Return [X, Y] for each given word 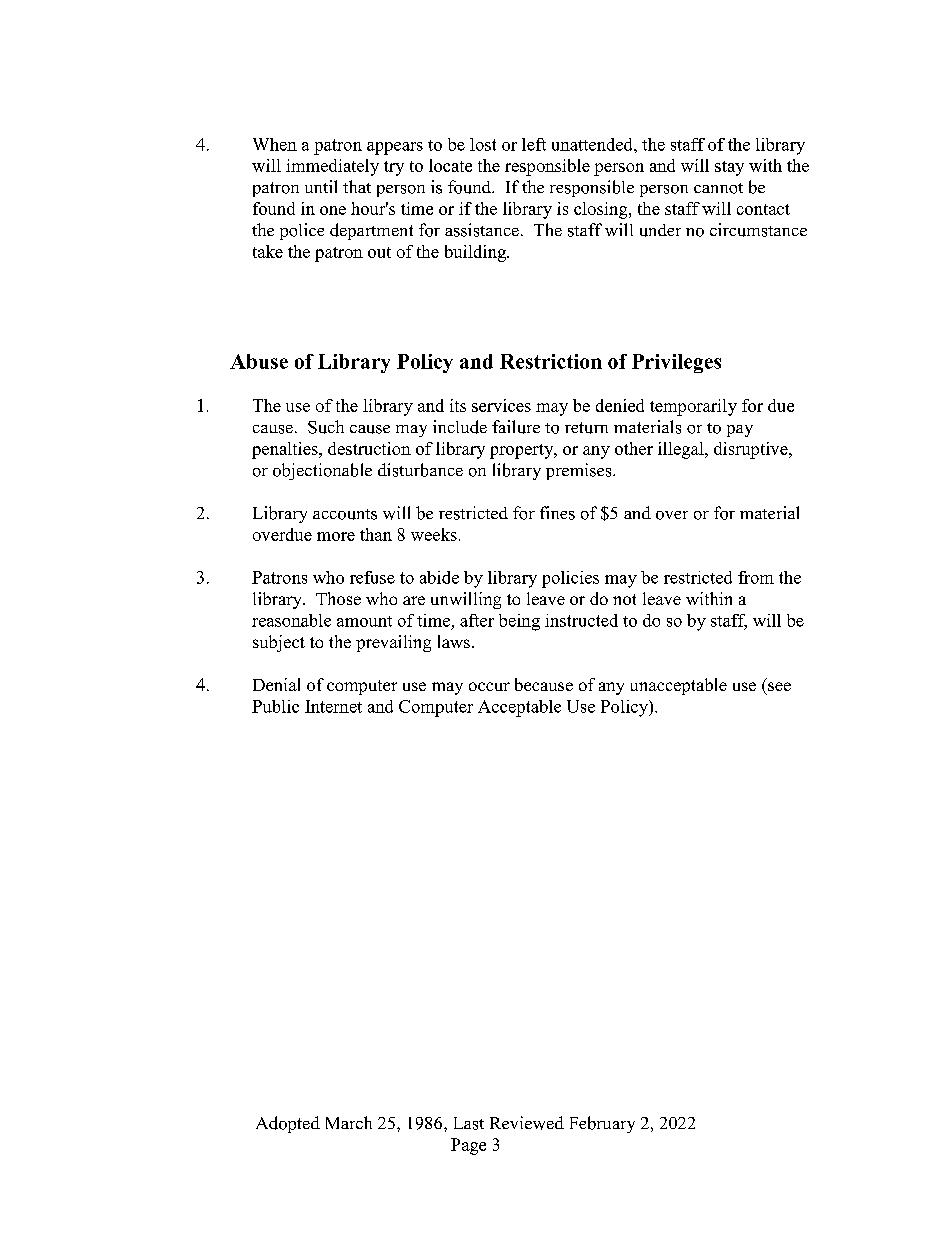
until [321, 186]
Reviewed [527, 1123]
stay [729, 168]
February [602, 1124]
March [349, 1122]
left [534, 144]
